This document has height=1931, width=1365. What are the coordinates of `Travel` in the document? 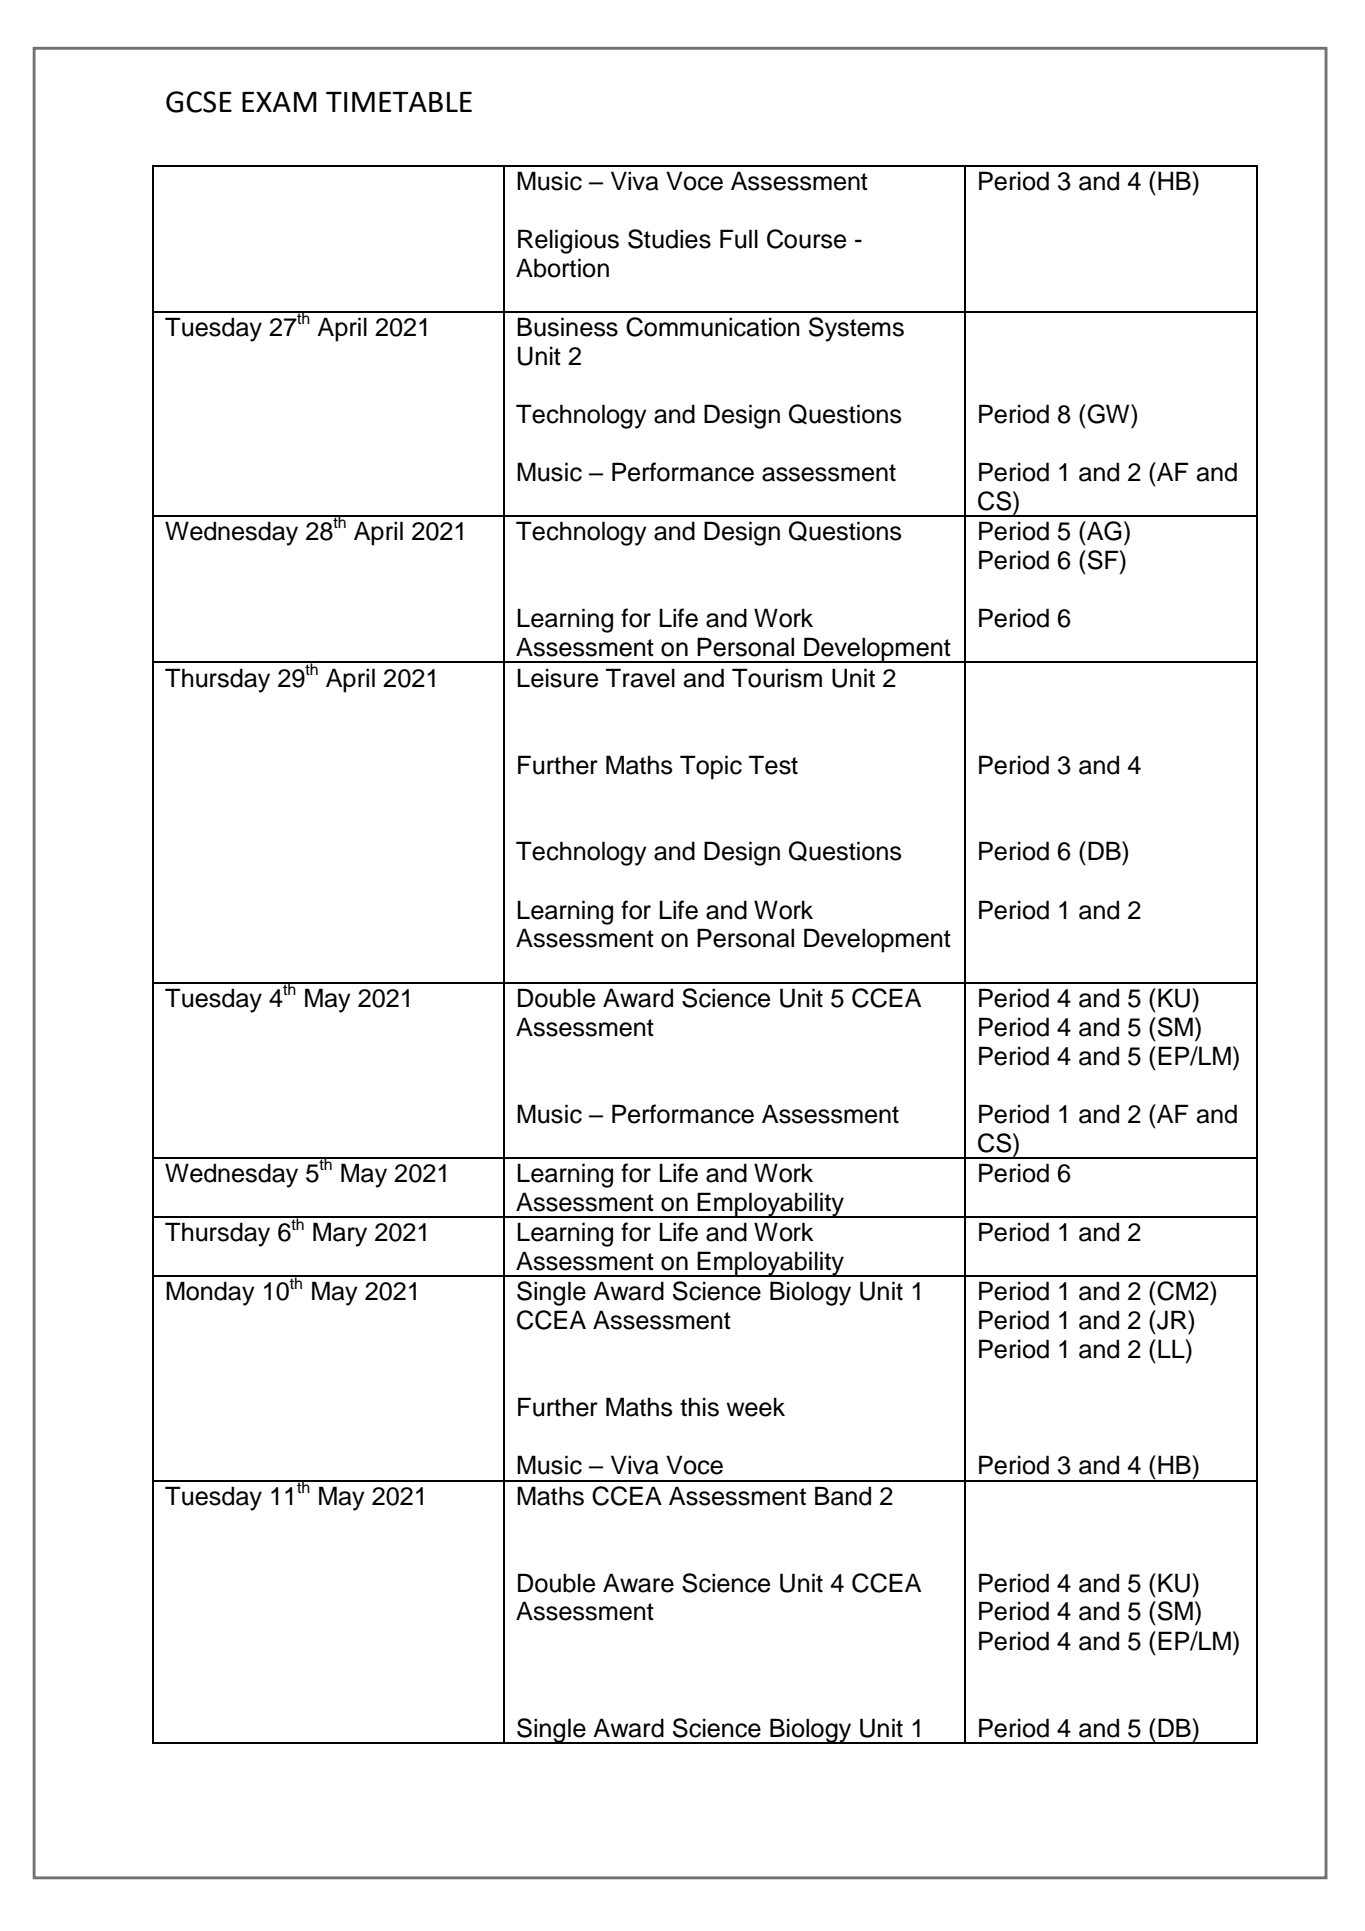 It's located at (640, 678).
